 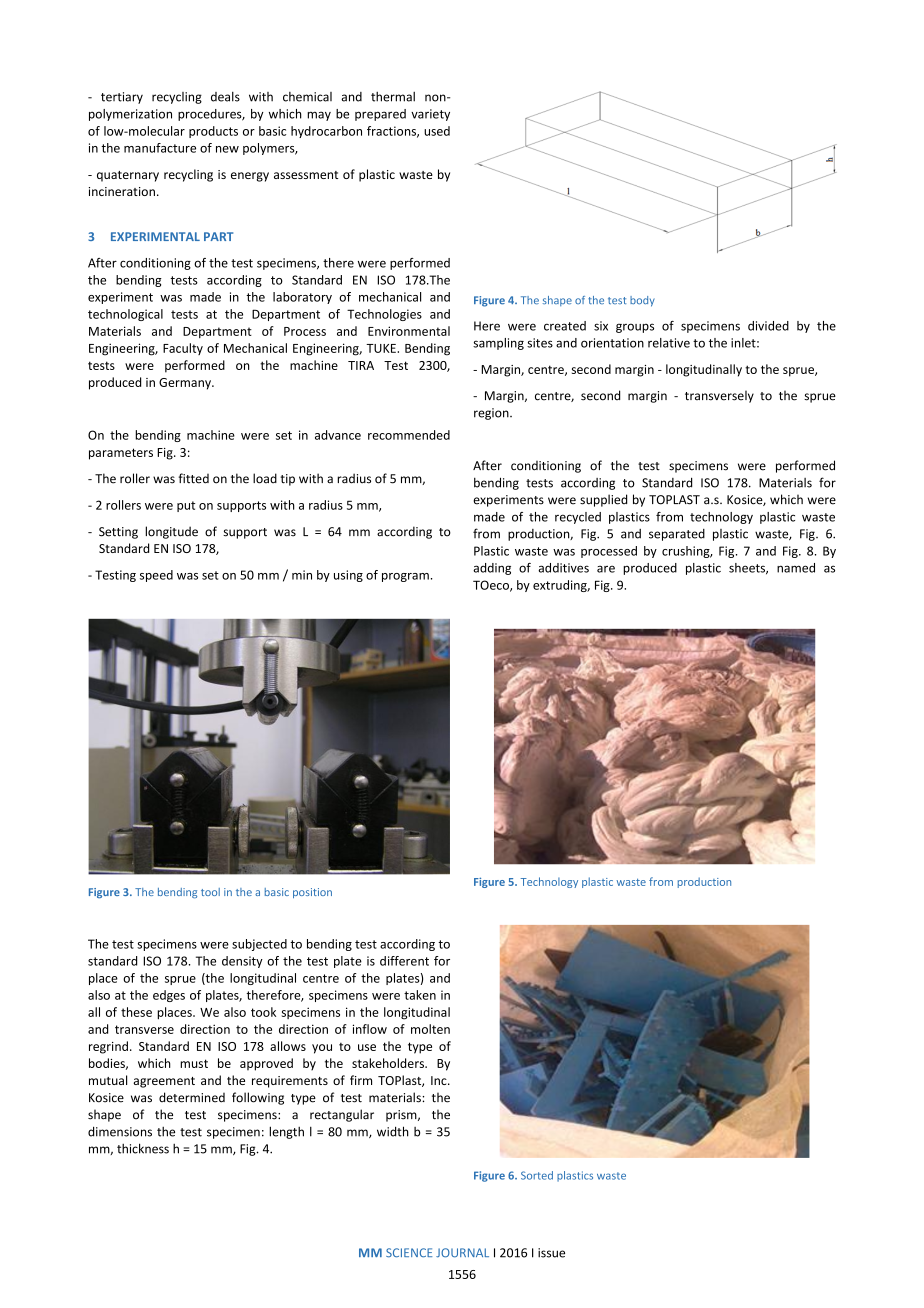 What do you see at coordinates (143, 1148) in the screenshot?
I see `thickness` at bounding box center [143, 1148].
